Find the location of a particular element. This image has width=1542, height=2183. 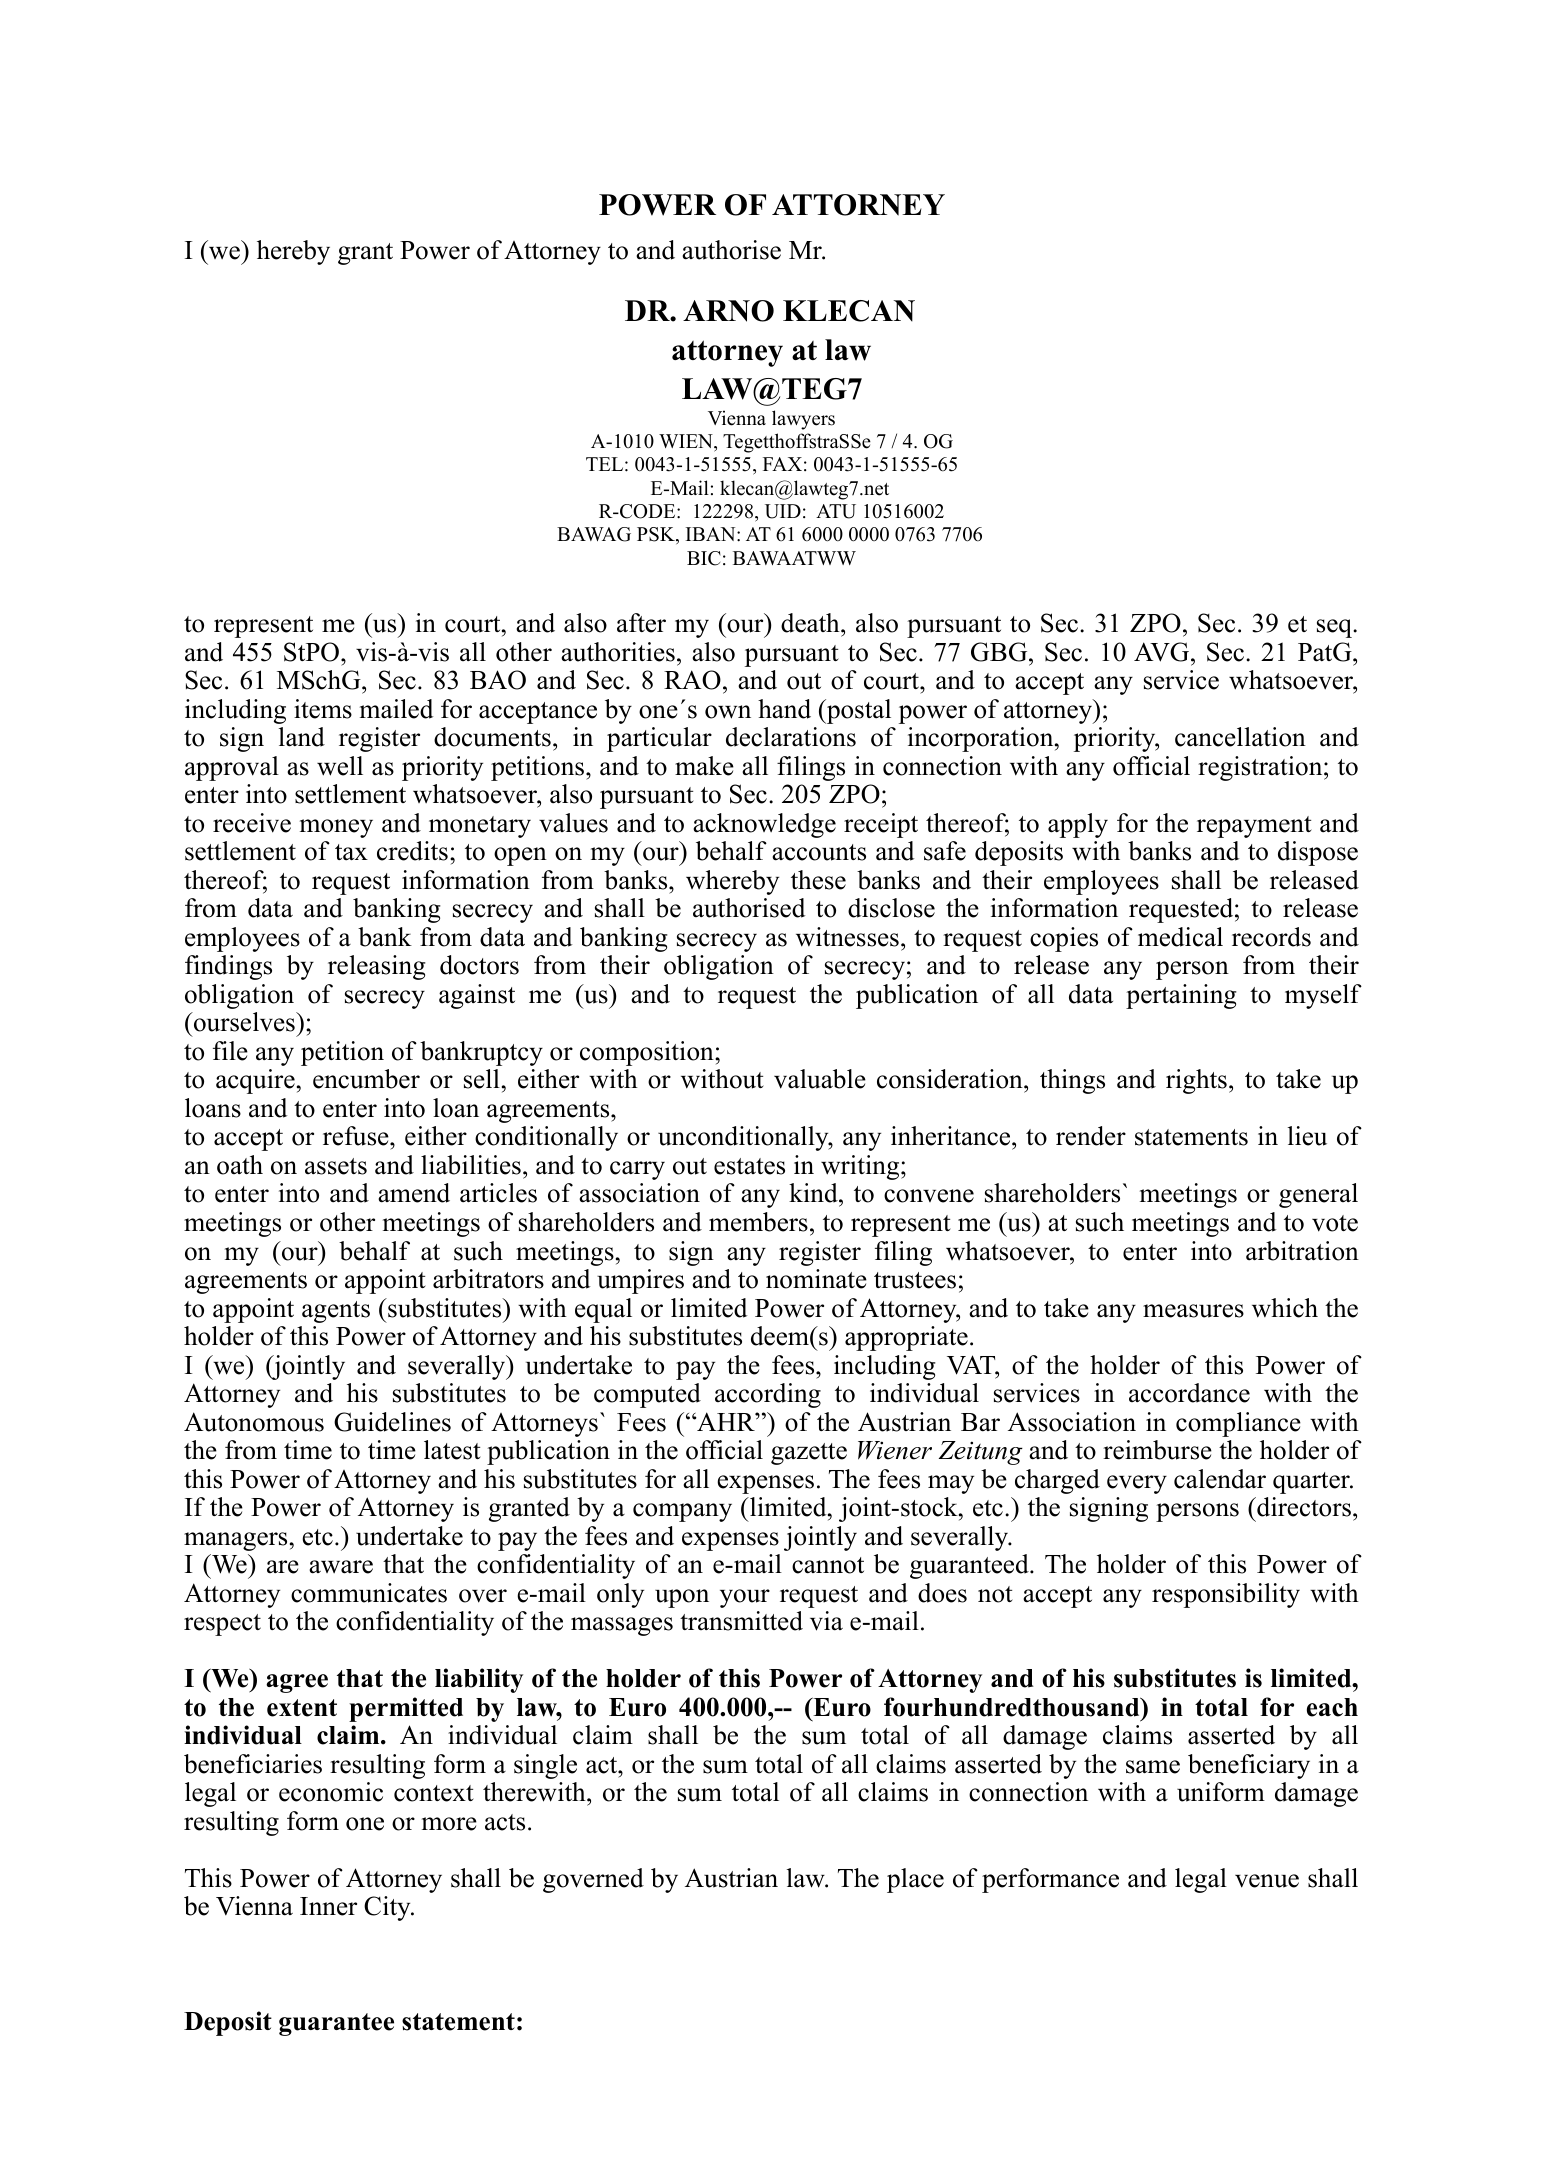

Inner is located at coordinates (328, 1906).
